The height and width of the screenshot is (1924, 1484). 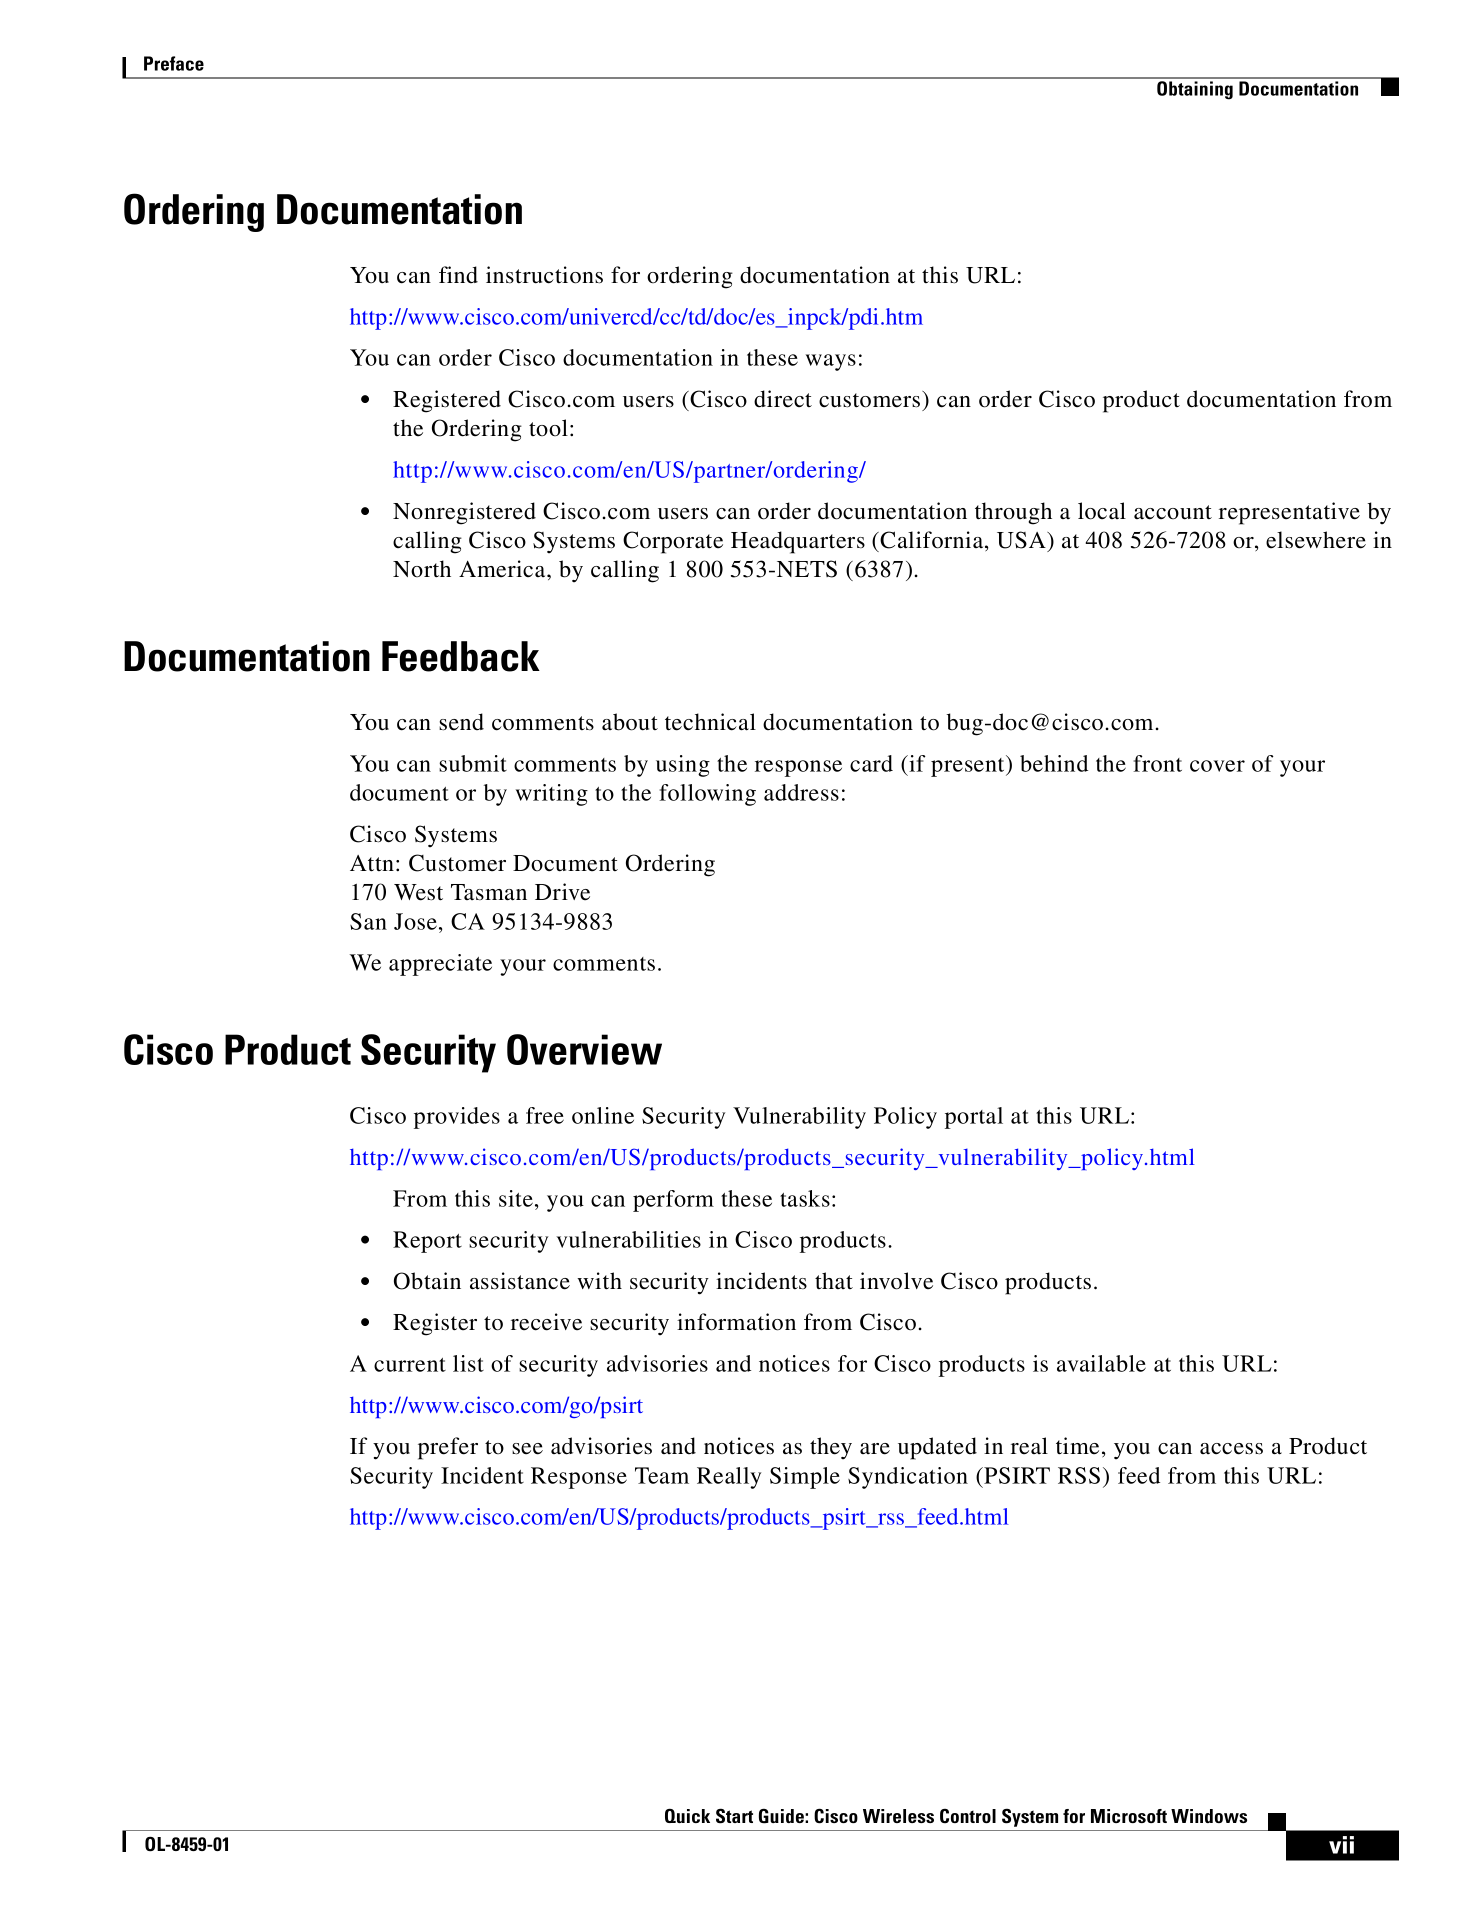 I want to click on Windows, so click(x=1209, y=1816).
